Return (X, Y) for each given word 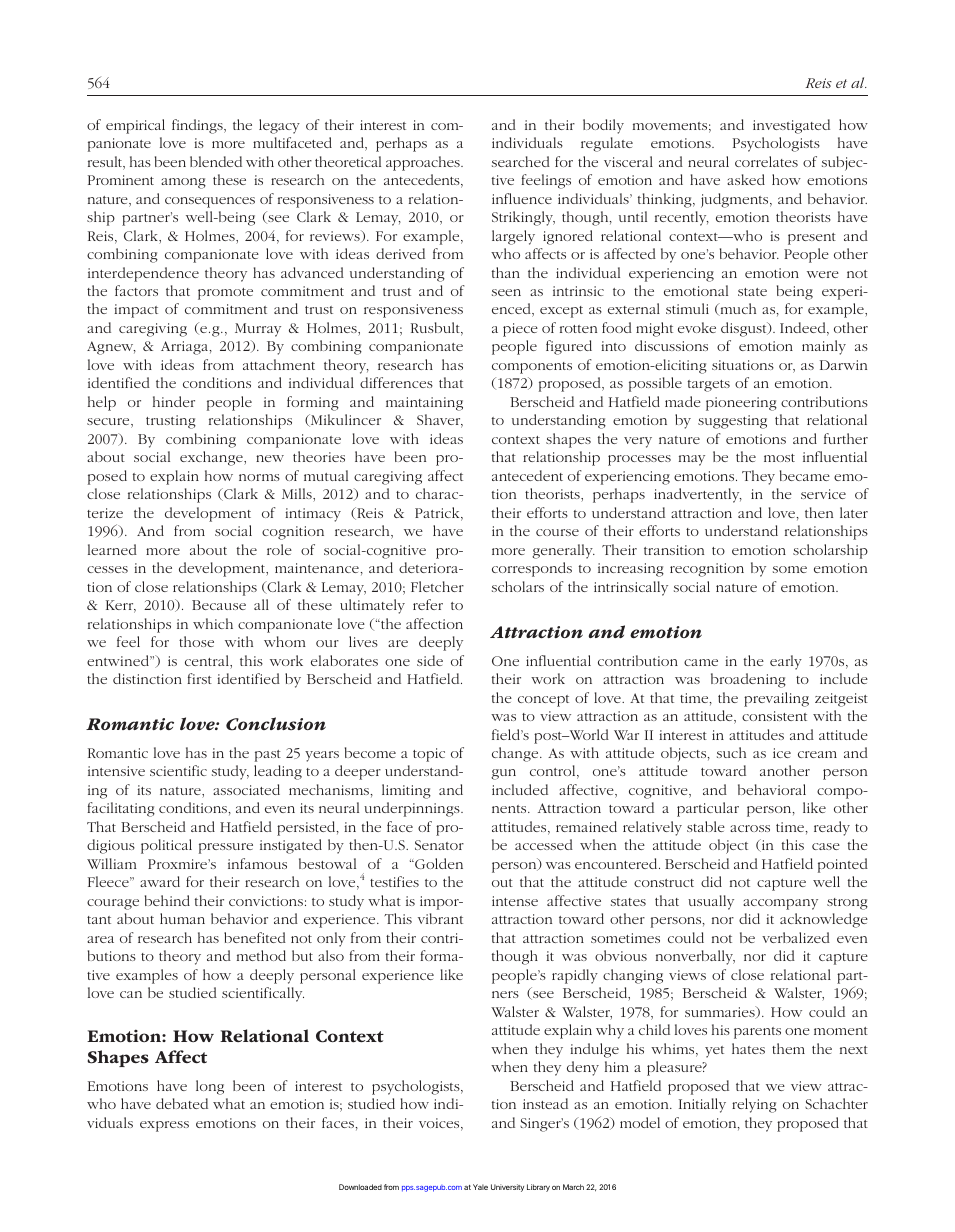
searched (521, 161)
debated (182, 1103)
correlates (766, 161)
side (430, 660)
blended (216, 161)
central (208, 662)
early (786, 662)
